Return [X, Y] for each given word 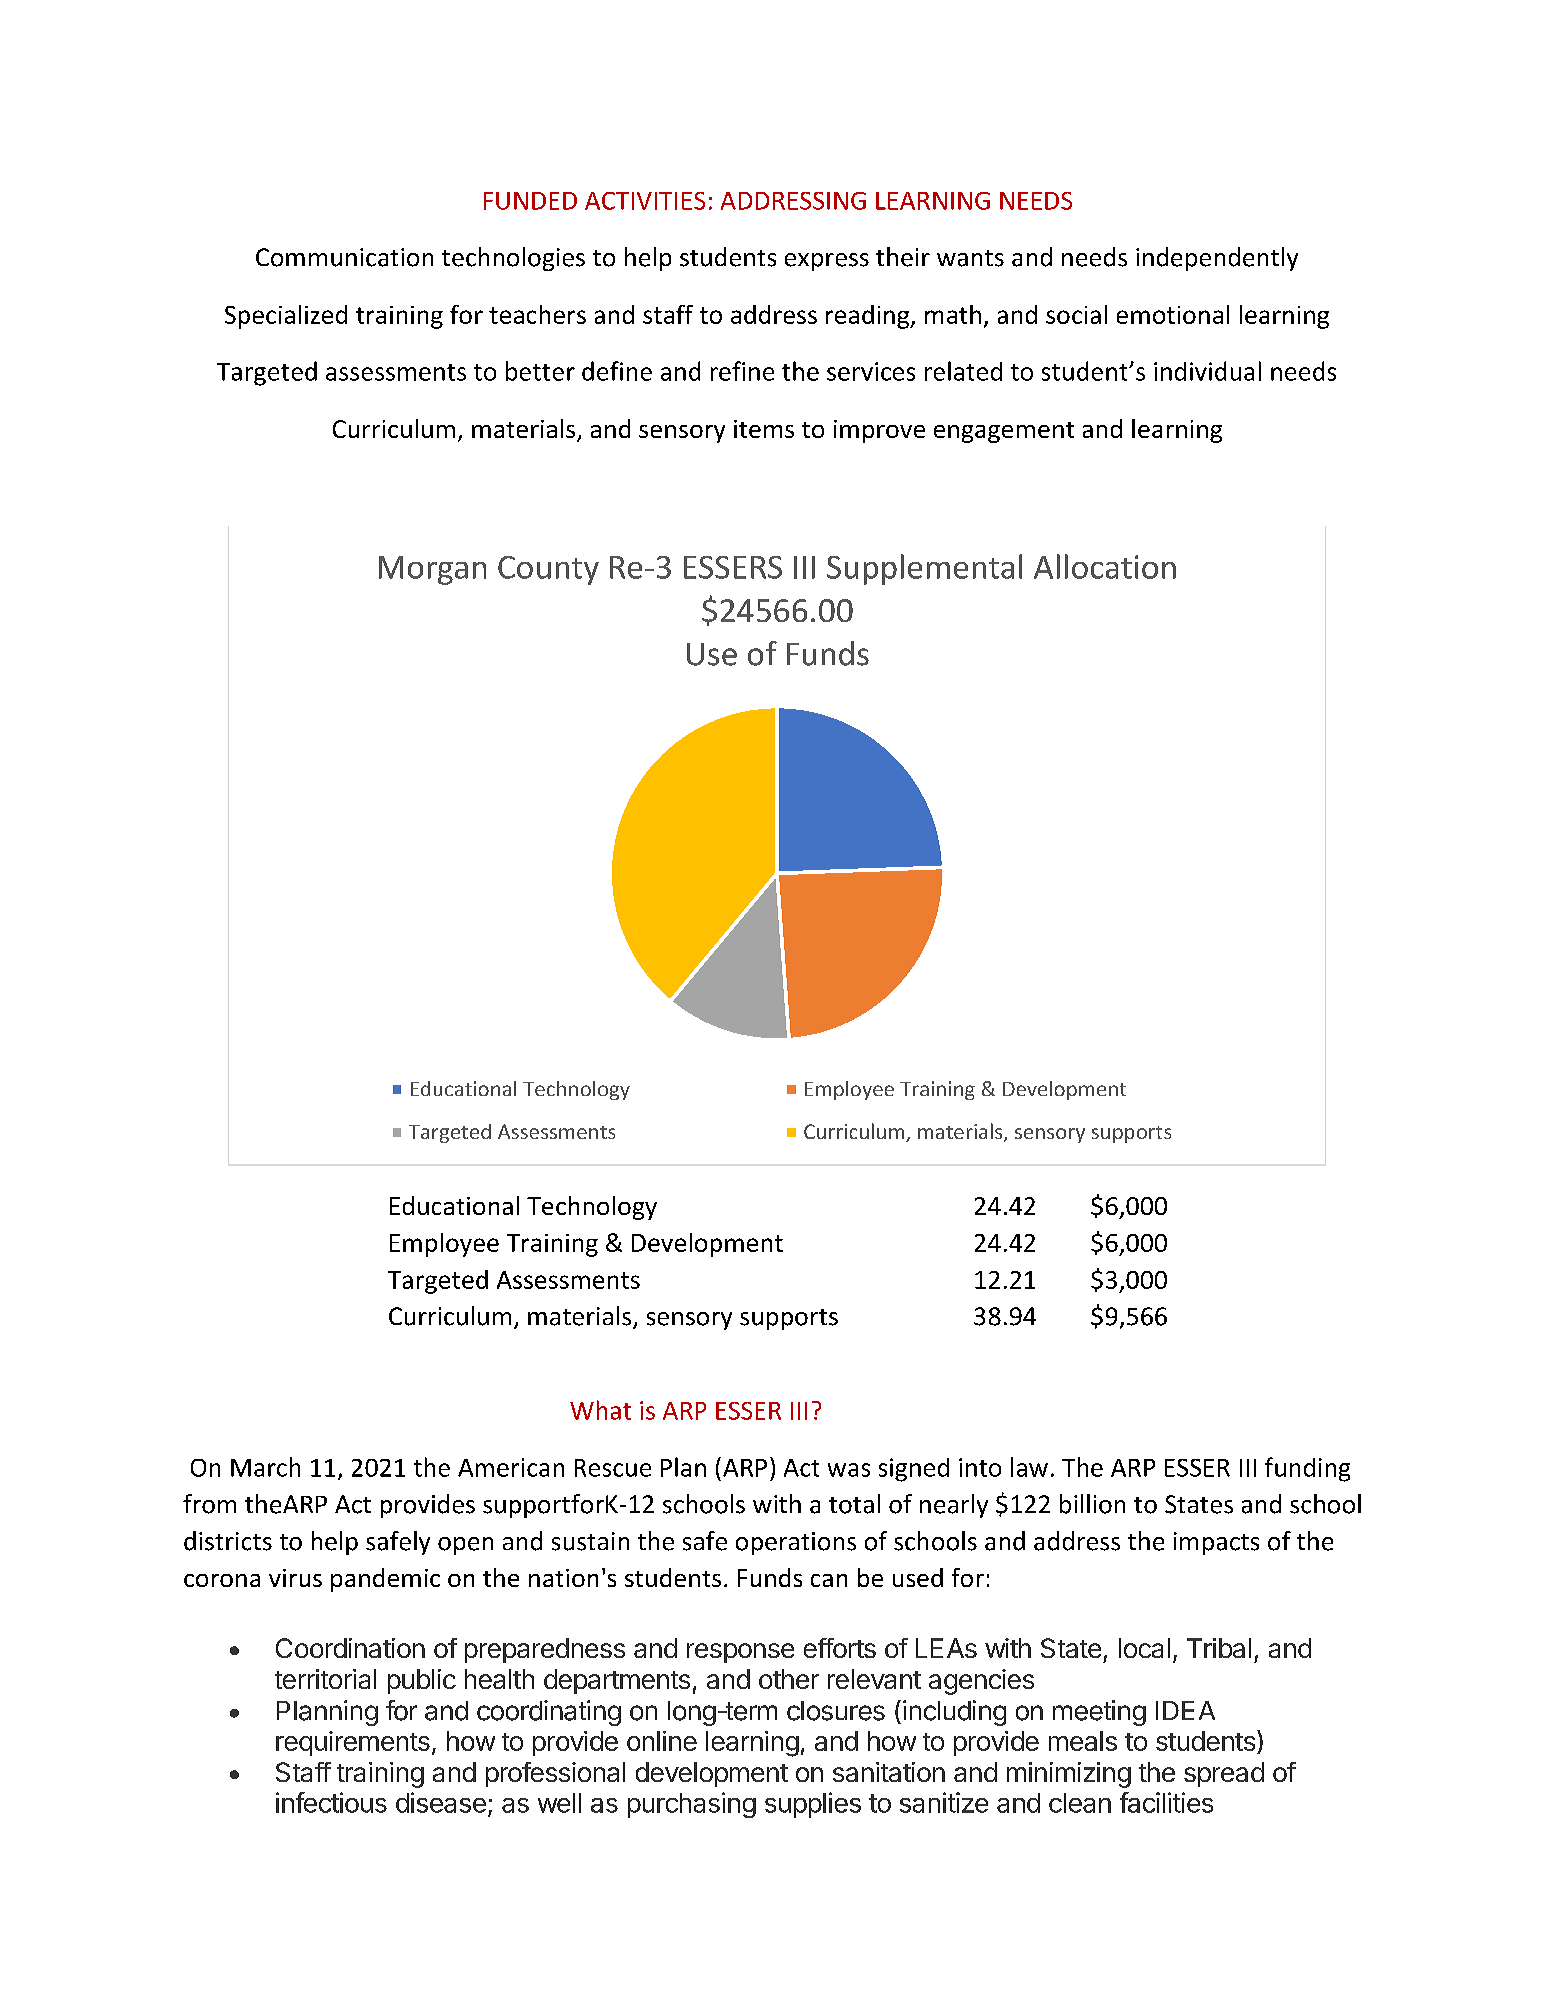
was [849, 1470]
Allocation [1105, 566]
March [265, 1467]
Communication [344, 257]
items [764, 429]
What [600, 1410]
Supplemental [924, 569]
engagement [1004, 432]
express [827, 262]
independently [1217, 259]
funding [1307, 1469]
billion [1092, 1504]
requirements [353, 1743]
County [548, 570]
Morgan [432, 570]
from [209, 1504]
